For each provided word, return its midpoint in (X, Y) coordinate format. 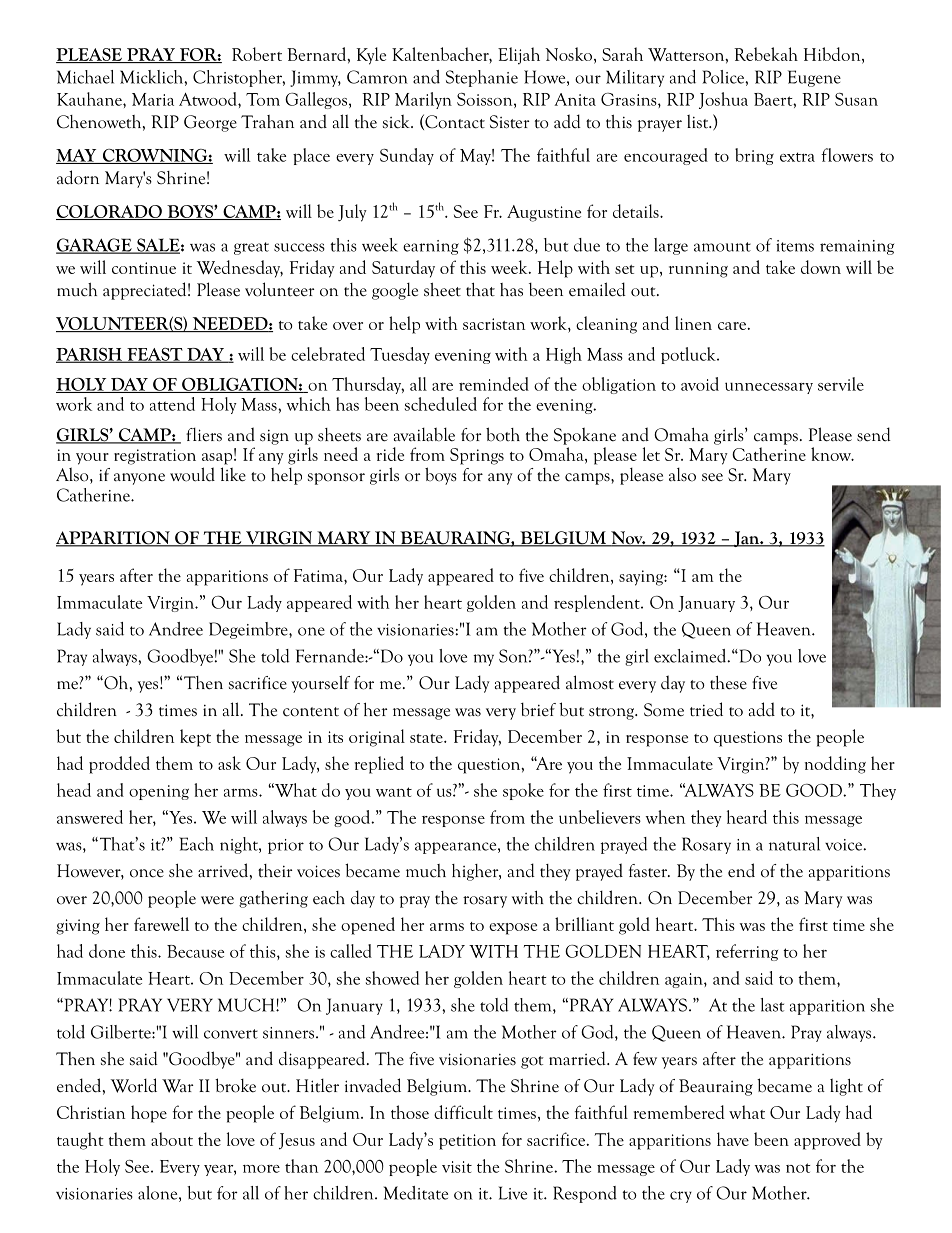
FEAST (155, 355)
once (147, 873)
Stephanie (482, 78)
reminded (494, 384)
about (172, 1139)
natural (794, 844)
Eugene (814, 78)
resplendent (598, 603)
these (728, 683)
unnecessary (769, 388)
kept (195, 738)
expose (513, 929)
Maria (153, 99)
